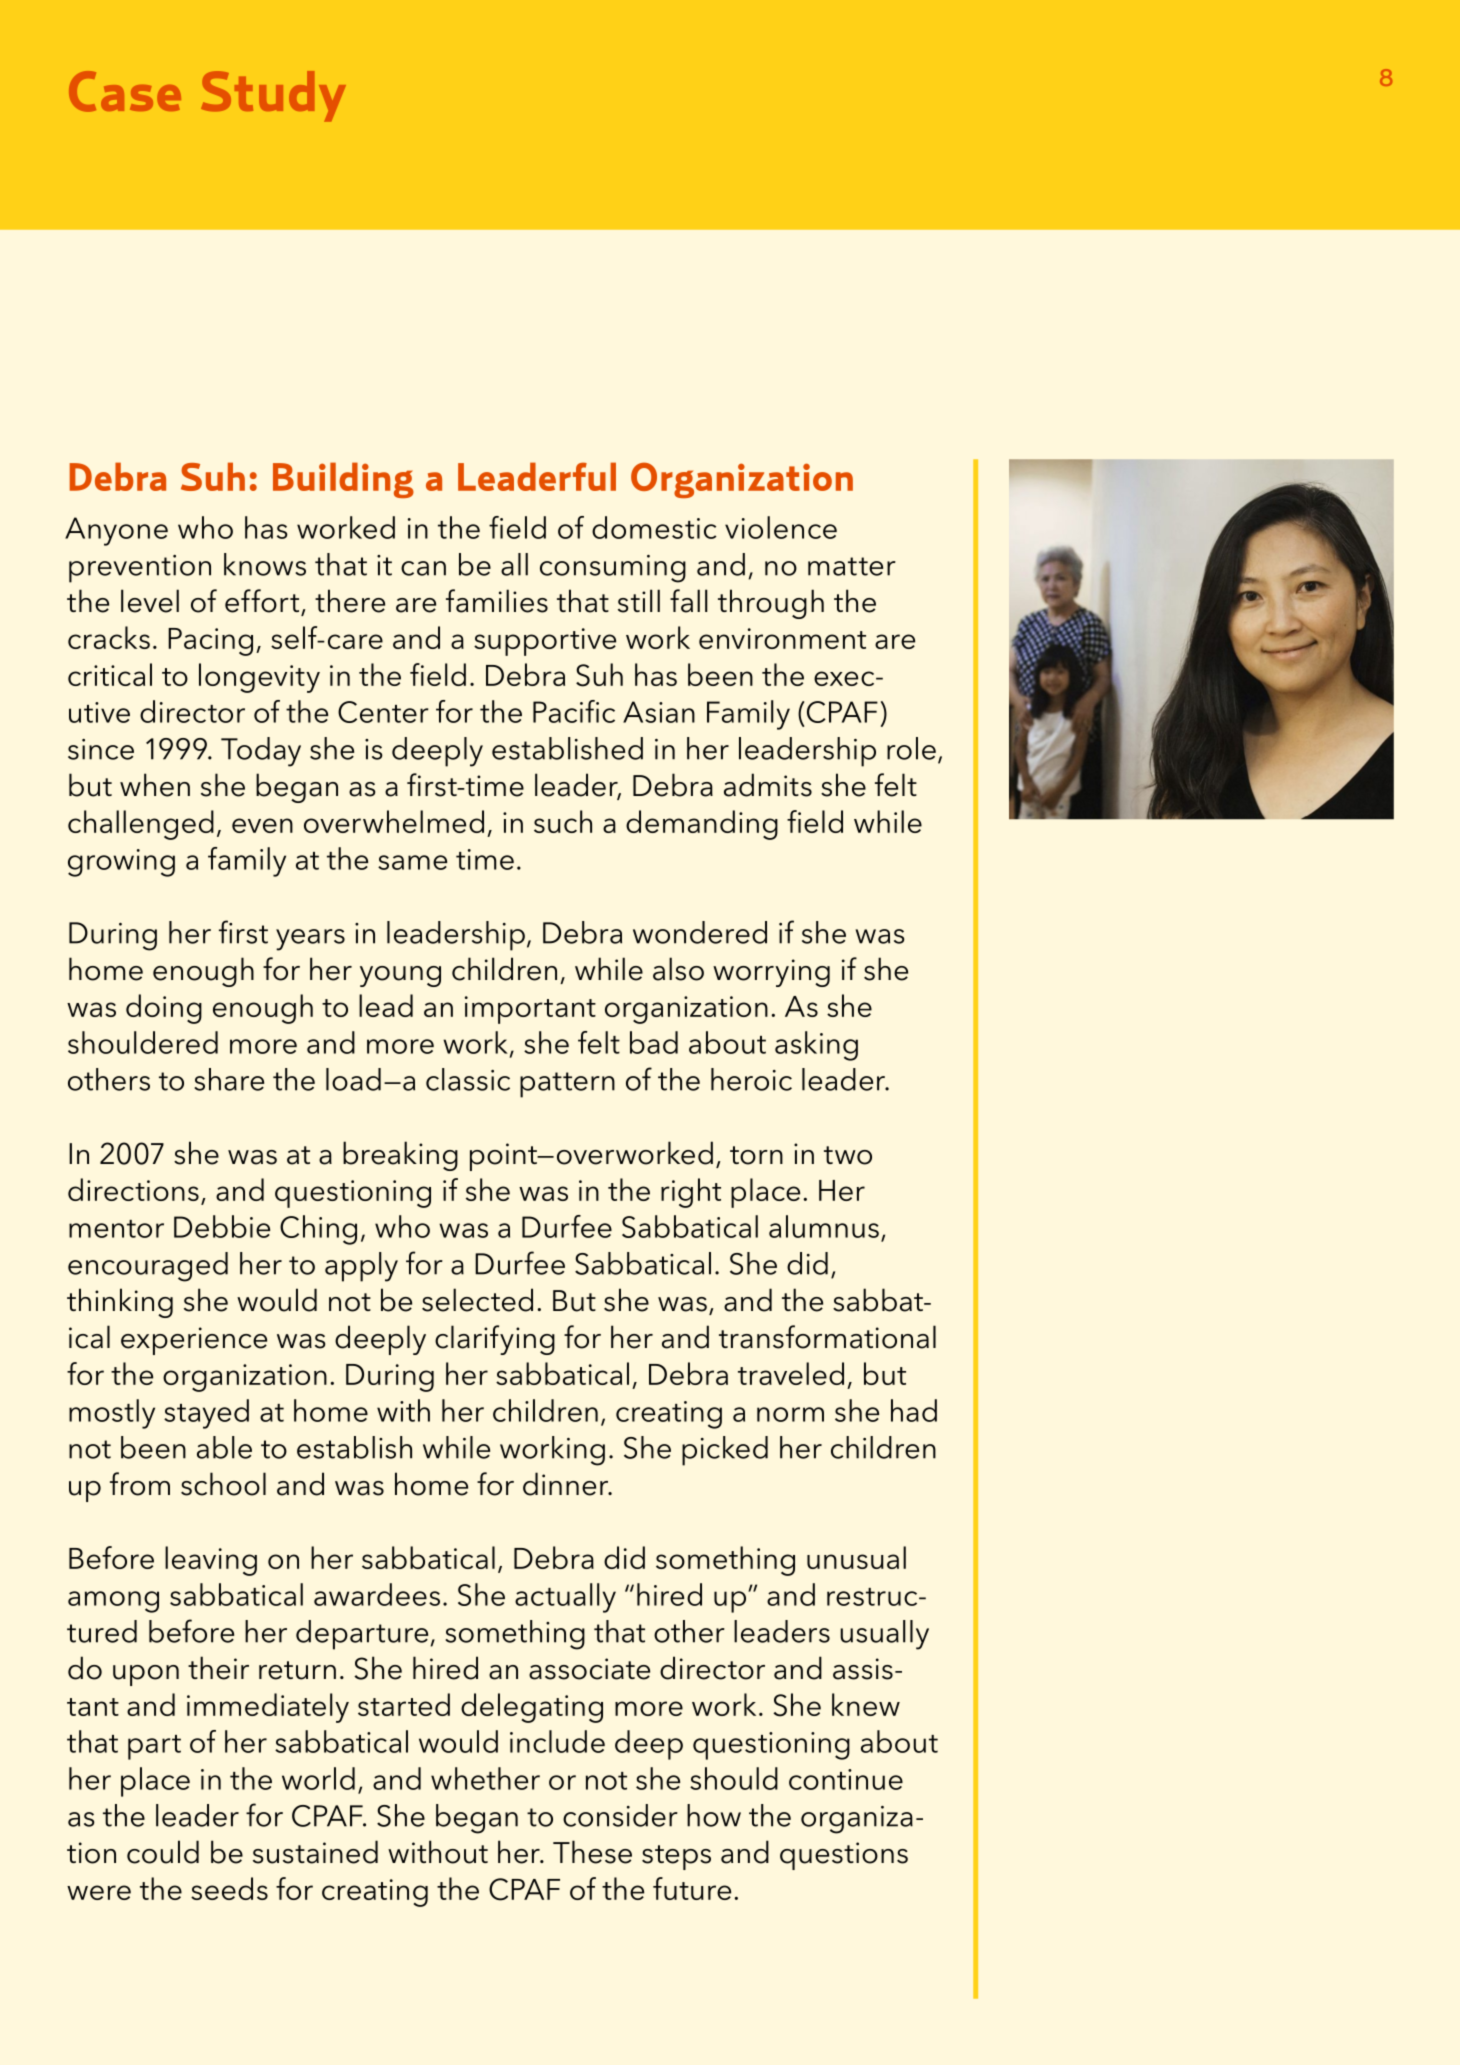 Image resolution: width=1460 pixels, height=2065 pixels. What do you see at coordinates (125, 91) in the document?
I see `Case` at bounding box center [125, 91].
